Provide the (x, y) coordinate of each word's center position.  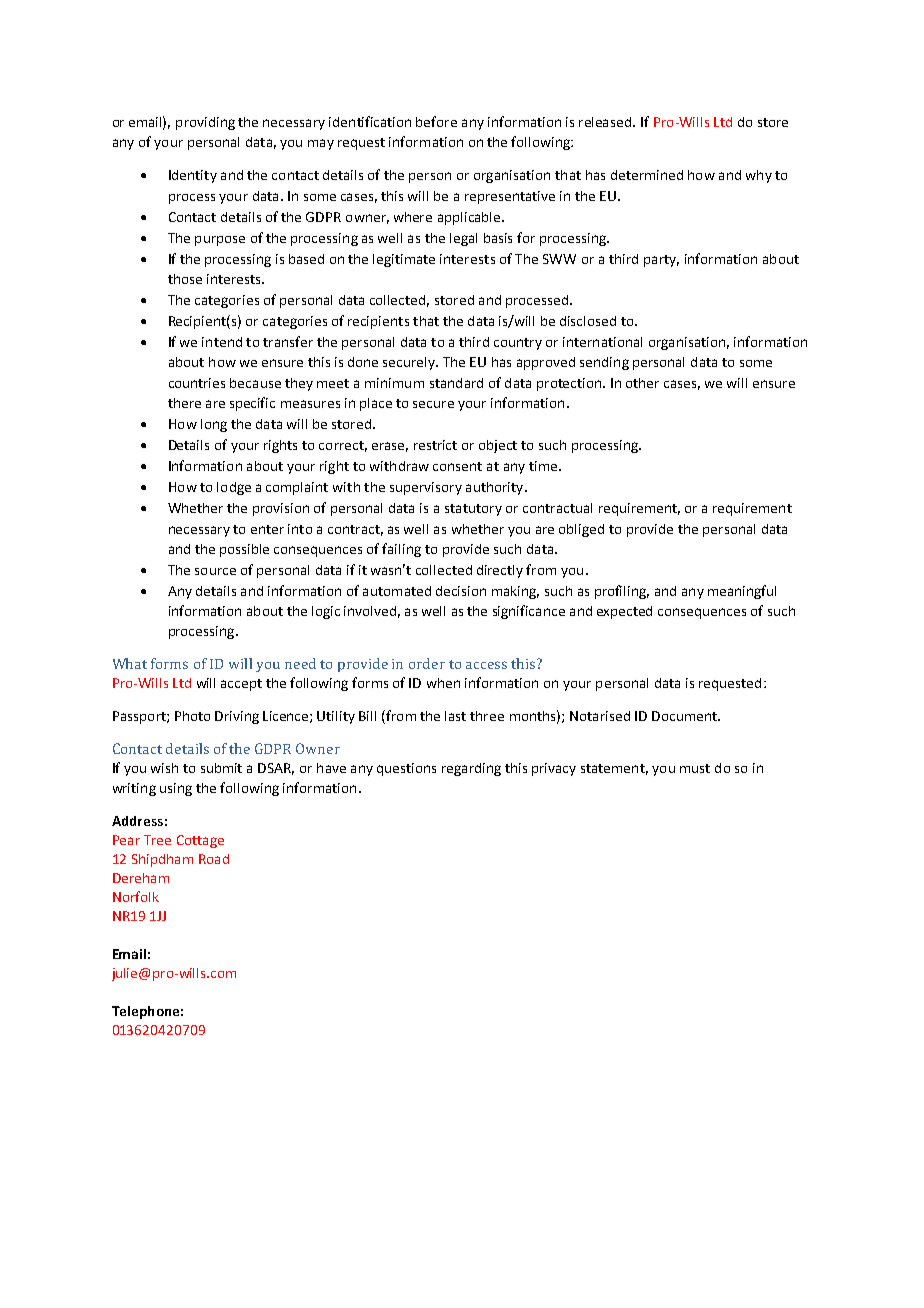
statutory (473, 510)
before (436, 121)
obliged (581, 530)
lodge (234, 488)
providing (205, 123)
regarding (471, 769)
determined (647, 175)
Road (214, 859)
